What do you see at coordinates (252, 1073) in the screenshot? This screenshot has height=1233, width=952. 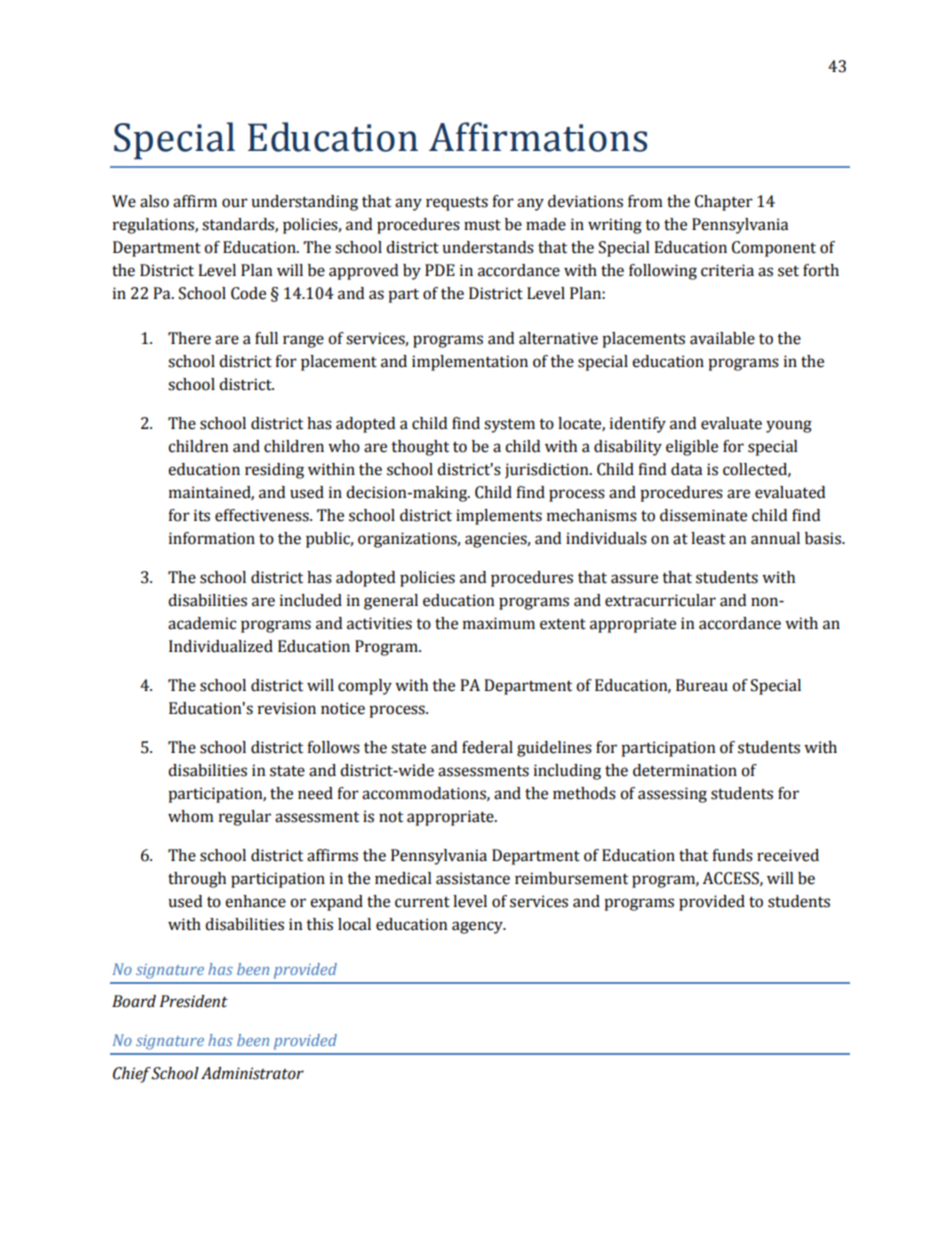 I see `Administrator` at bounding box center [252, 1073].
